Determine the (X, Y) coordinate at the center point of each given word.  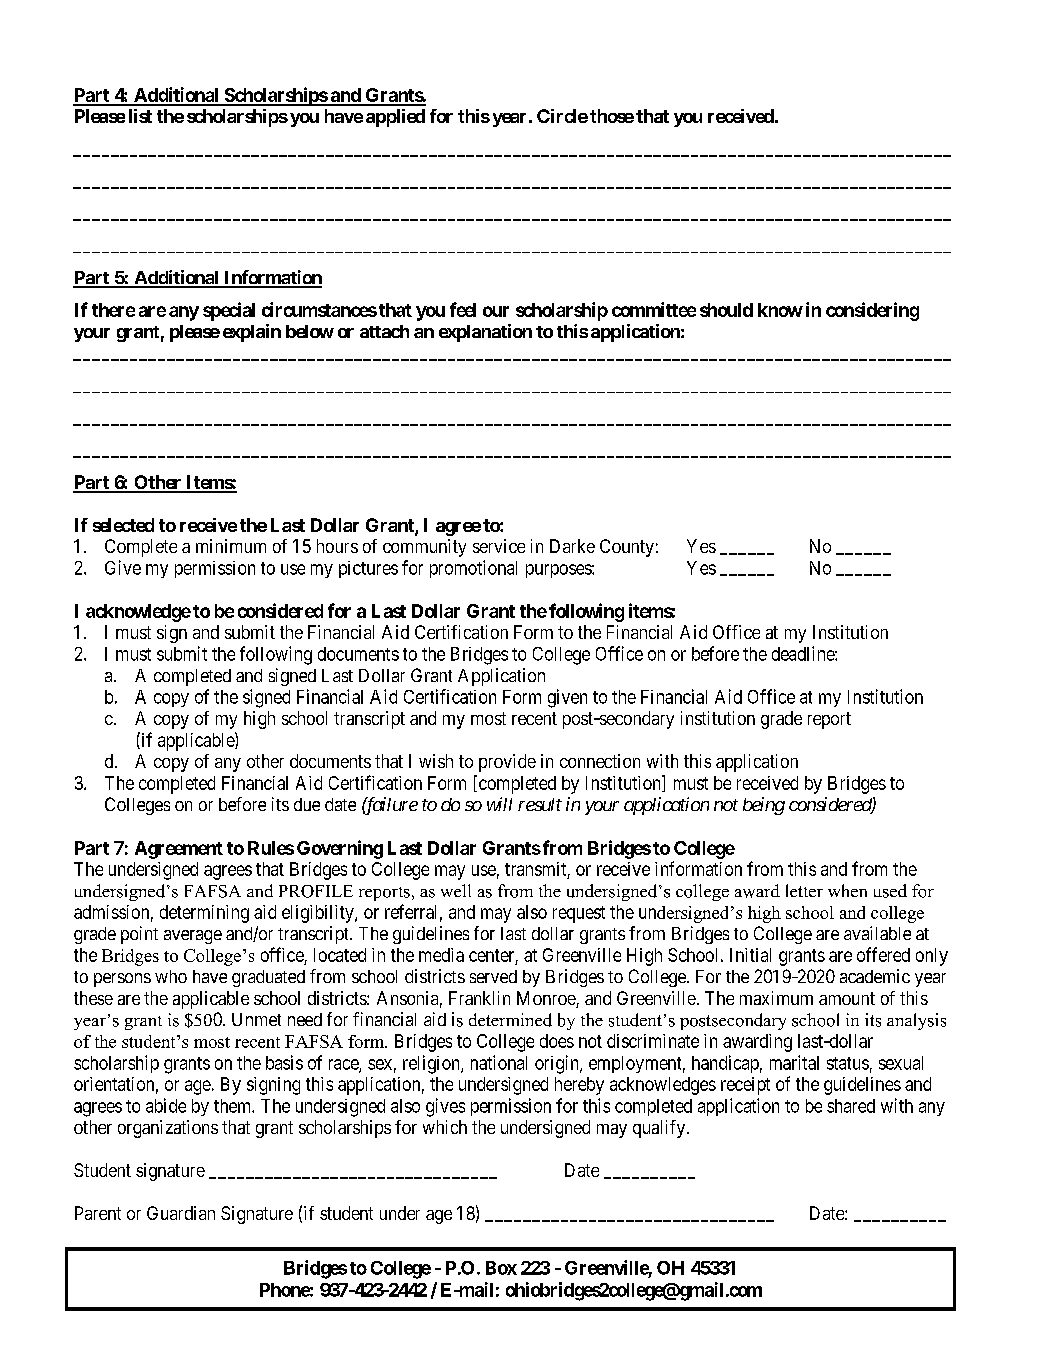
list (140, 116)
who (171, 976)
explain (252, 333)
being (764, 806)
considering (872, 311)
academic (875, 976)
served (493, 976)
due (307, 804)
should (726, 310)
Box (501, 1268)
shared (851, 1106)
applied (395, 118)
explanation (485, 333)
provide (507, 763)
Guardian (181, 1213)
